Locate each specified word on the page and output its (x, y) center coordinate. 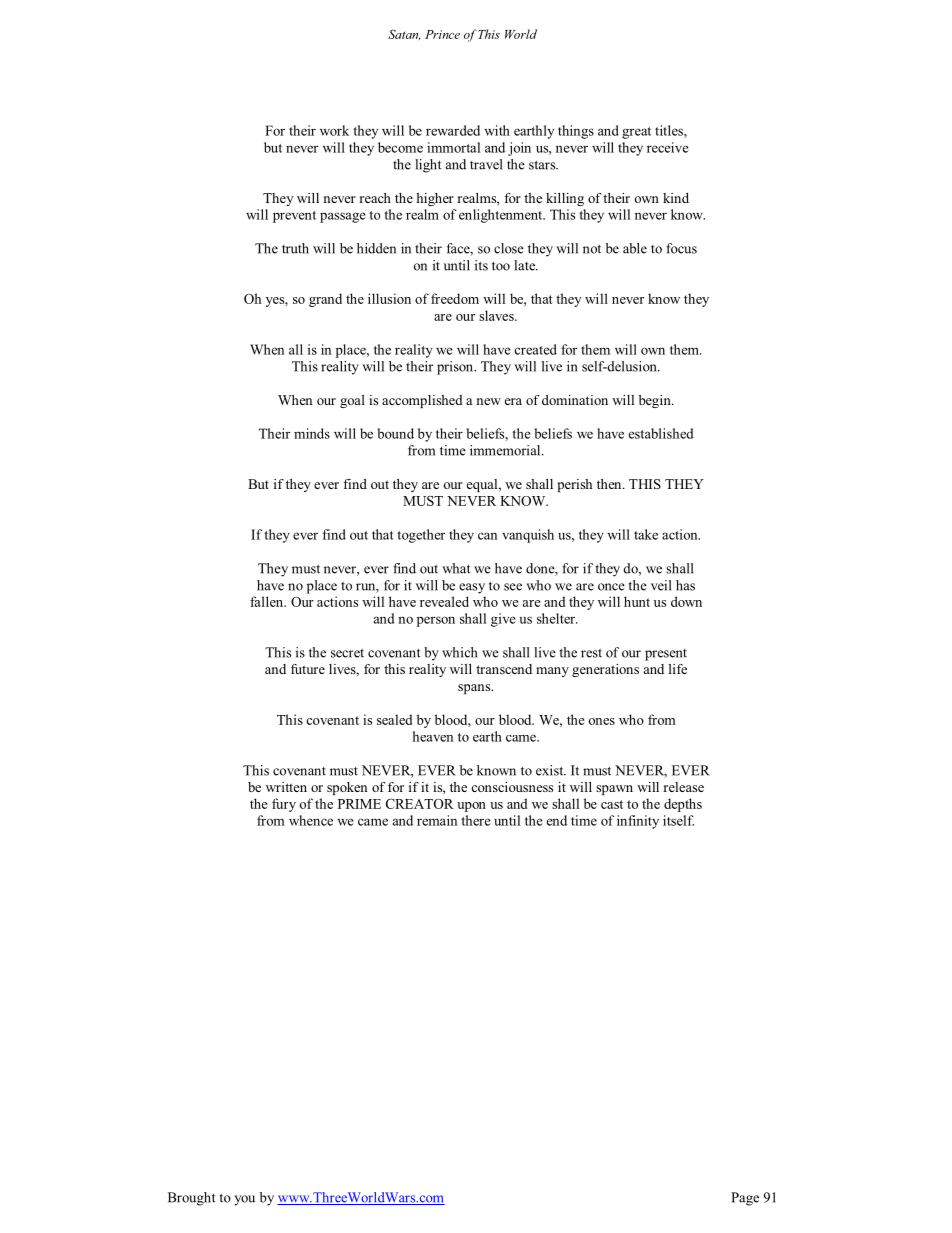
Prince (442, 34)
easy (472, 588)
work (334, 130)
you (244, 1200)
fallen (268, 601)
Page (745, 1199)
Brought (192, 1199)
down (686, 601)
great (636, 133)
